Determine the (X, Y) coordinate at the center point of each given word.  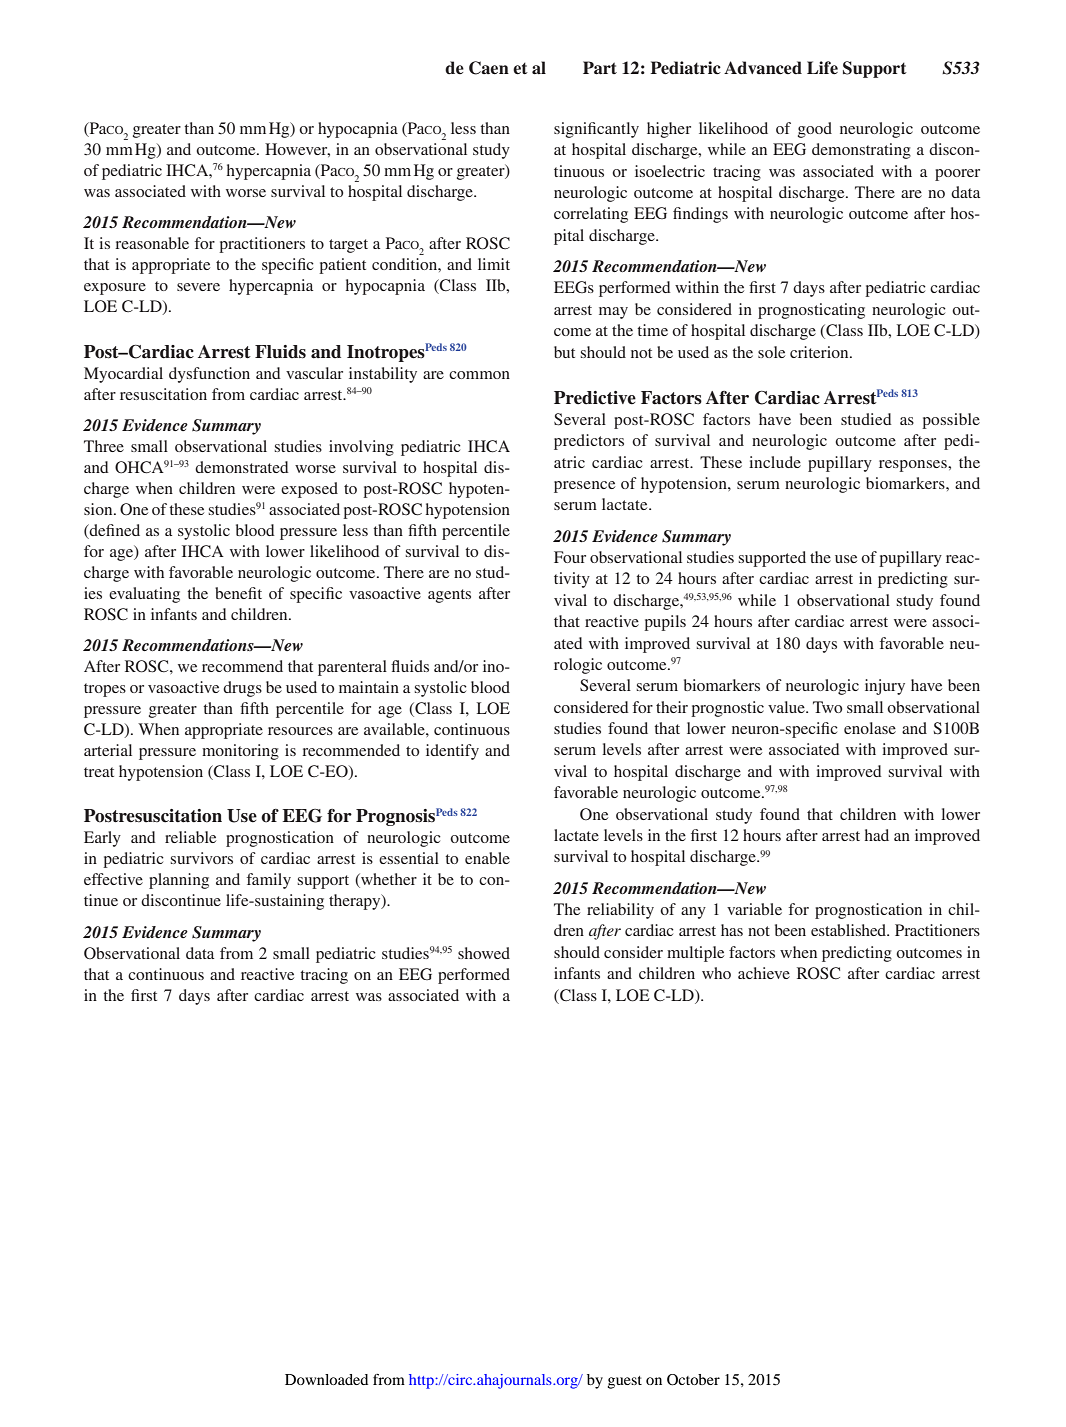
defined (114, 530)
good (815, 130)
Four (570, 557)
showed (484, 953)
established (850, 930)
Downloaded (326, 1379)
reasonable (152, 243)
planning (179, 881)
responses (914, 466)
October (693, 1380)
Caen (489, 68)
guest (625, 1382)
